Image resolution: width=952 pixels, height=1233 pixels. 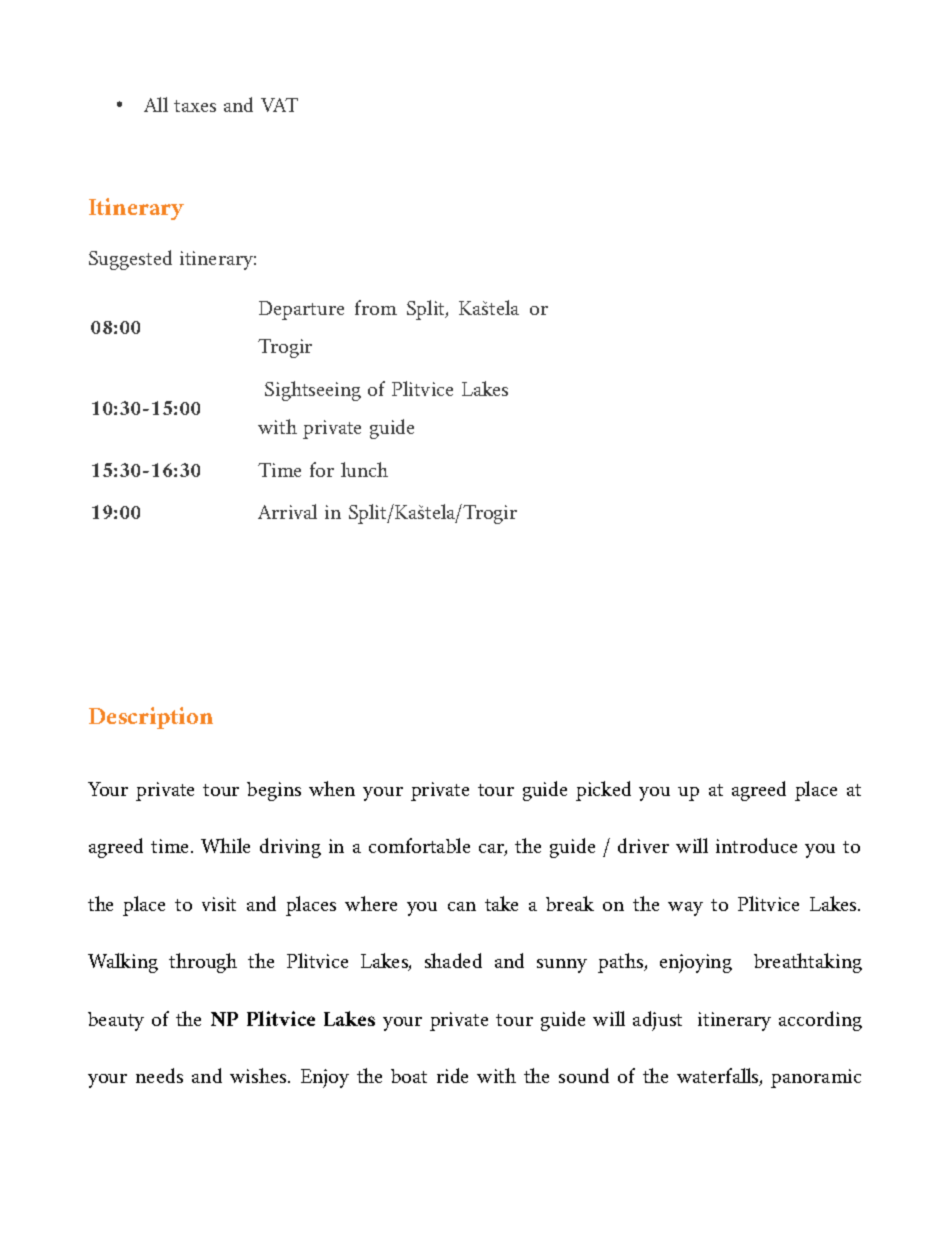 I want to click on taxes, so click(x=195, y=106).
